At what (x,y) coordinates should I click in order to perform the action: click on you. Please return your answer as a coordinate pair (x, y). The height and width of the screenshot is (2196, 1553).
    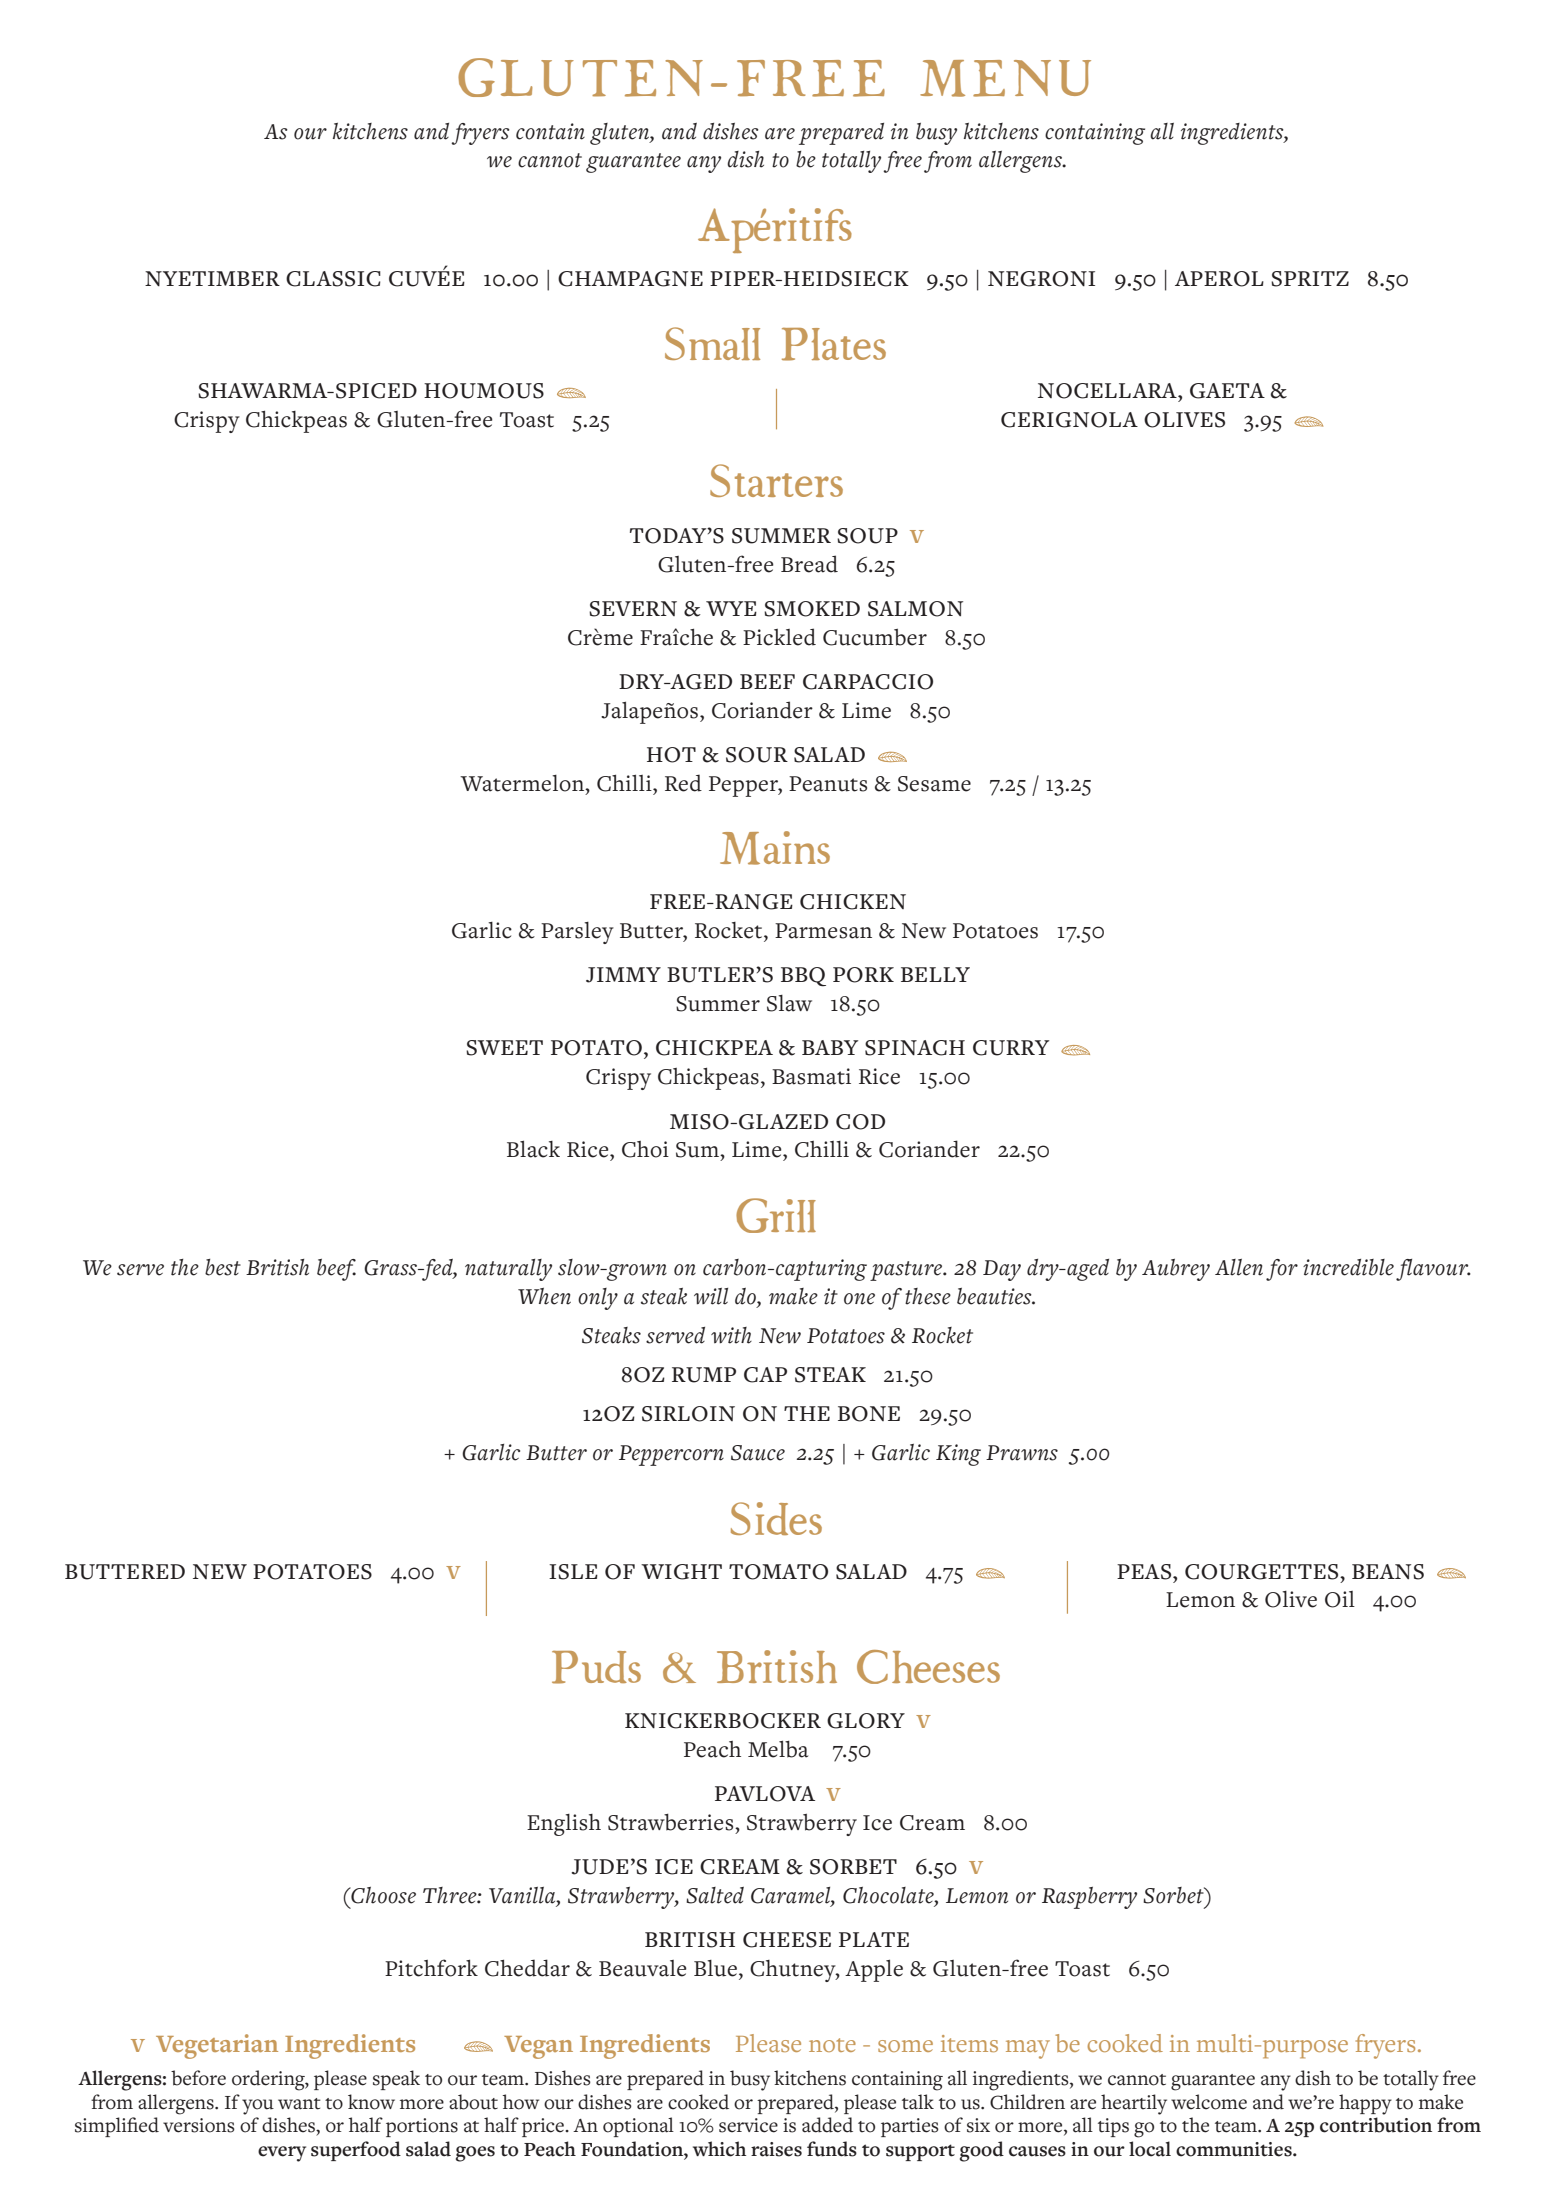
    Looking at the image, I should click on (258, 2107).
